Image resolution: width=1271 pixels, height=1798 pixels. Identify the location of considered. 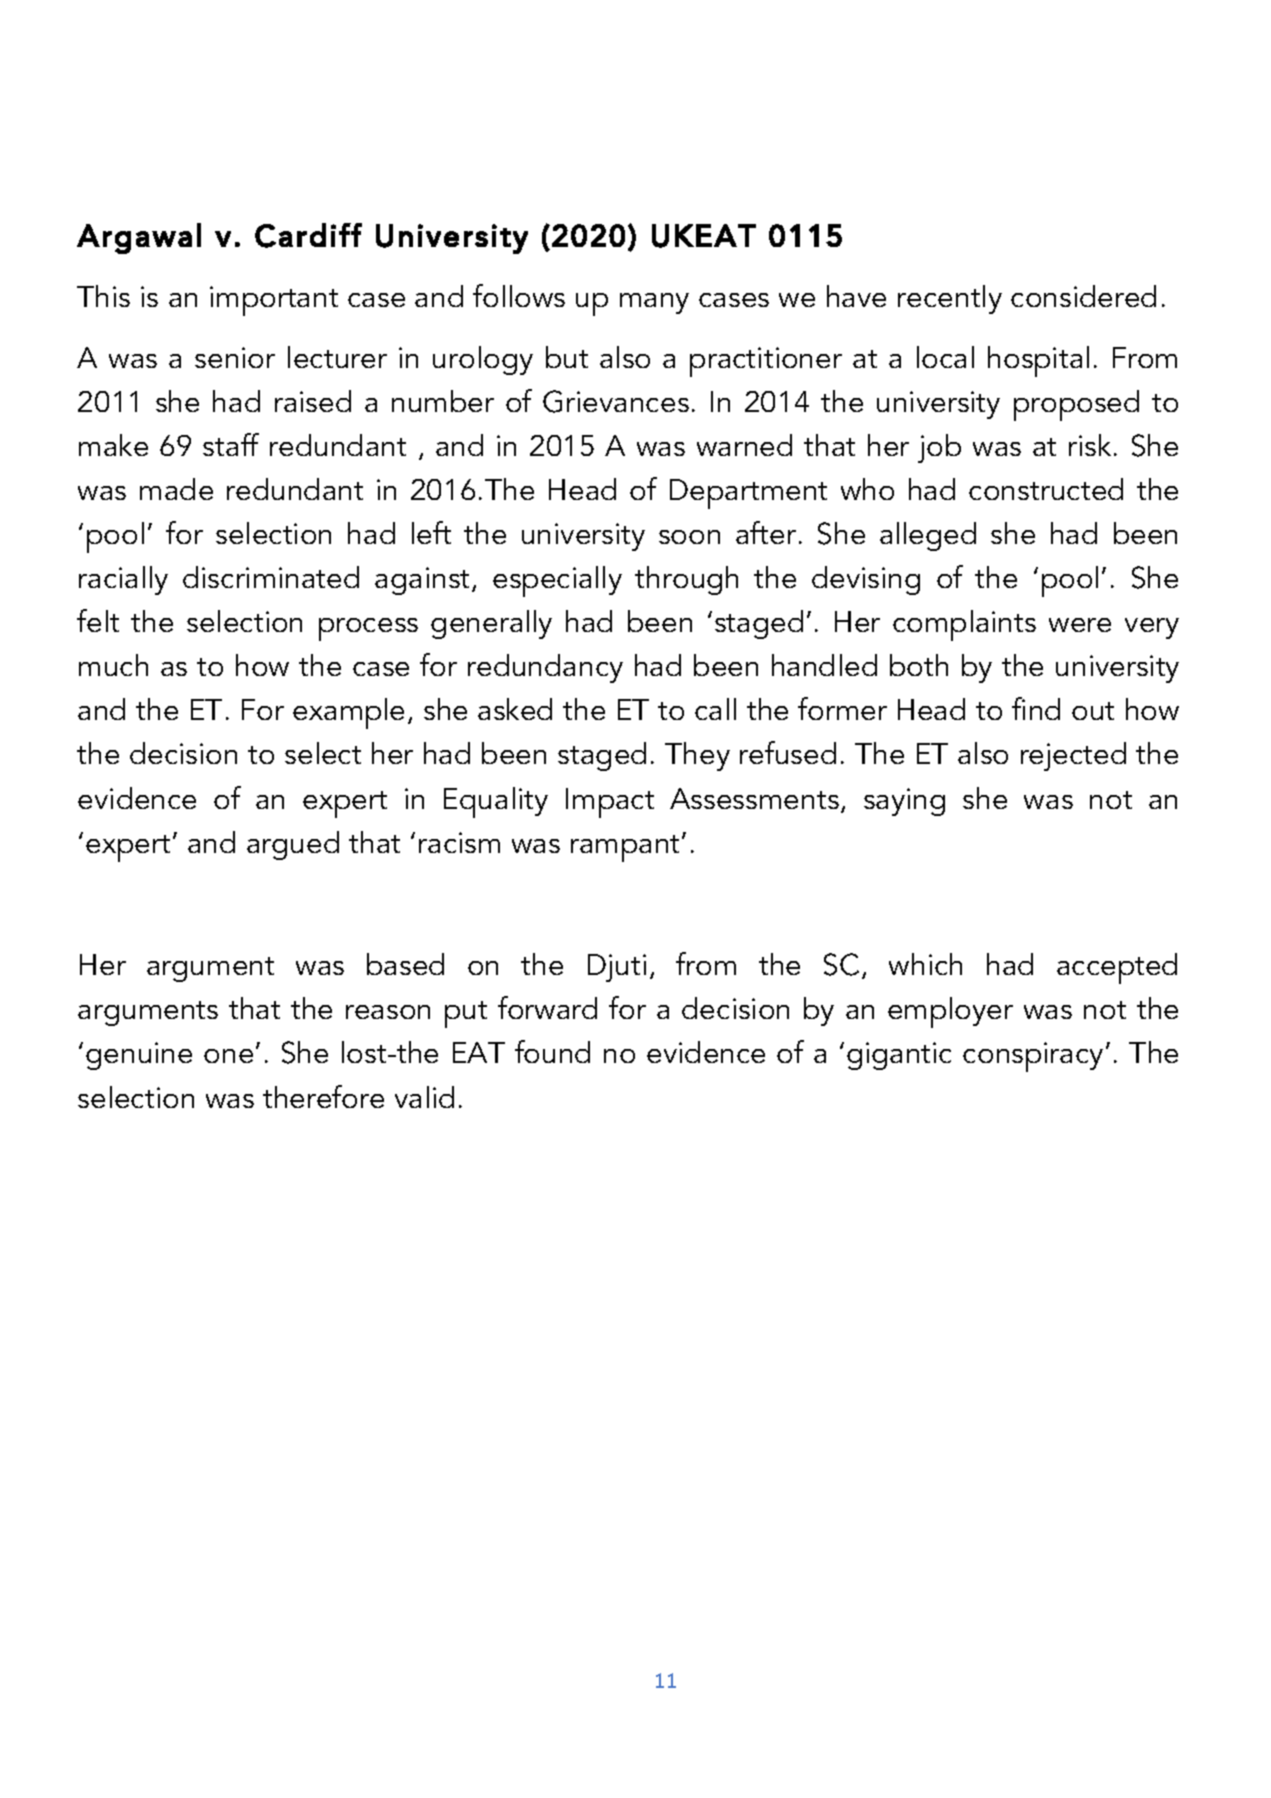
(1083, 296).
